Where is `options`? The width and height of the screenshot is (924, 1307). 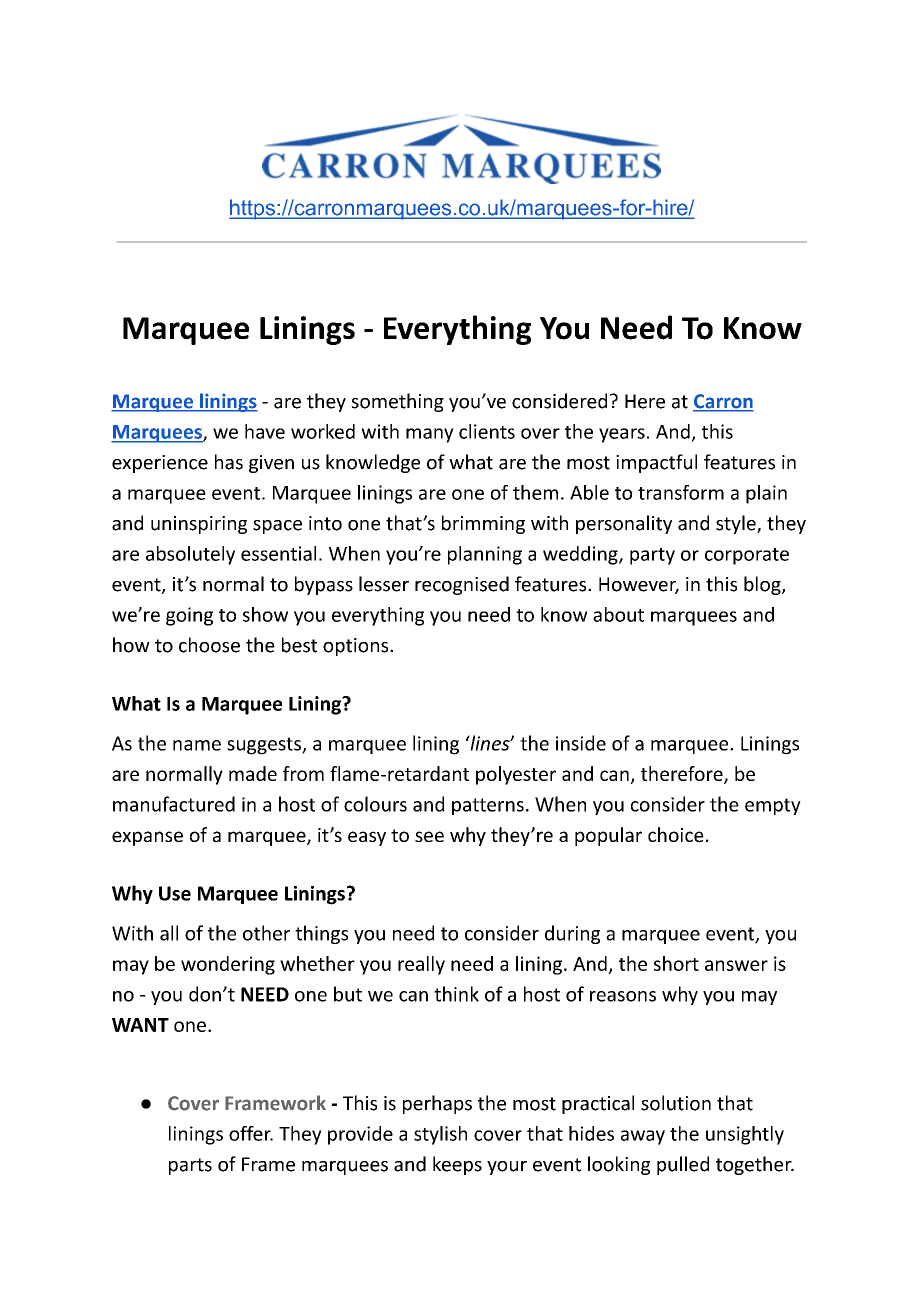 options is located at coordinates (357, 647).
